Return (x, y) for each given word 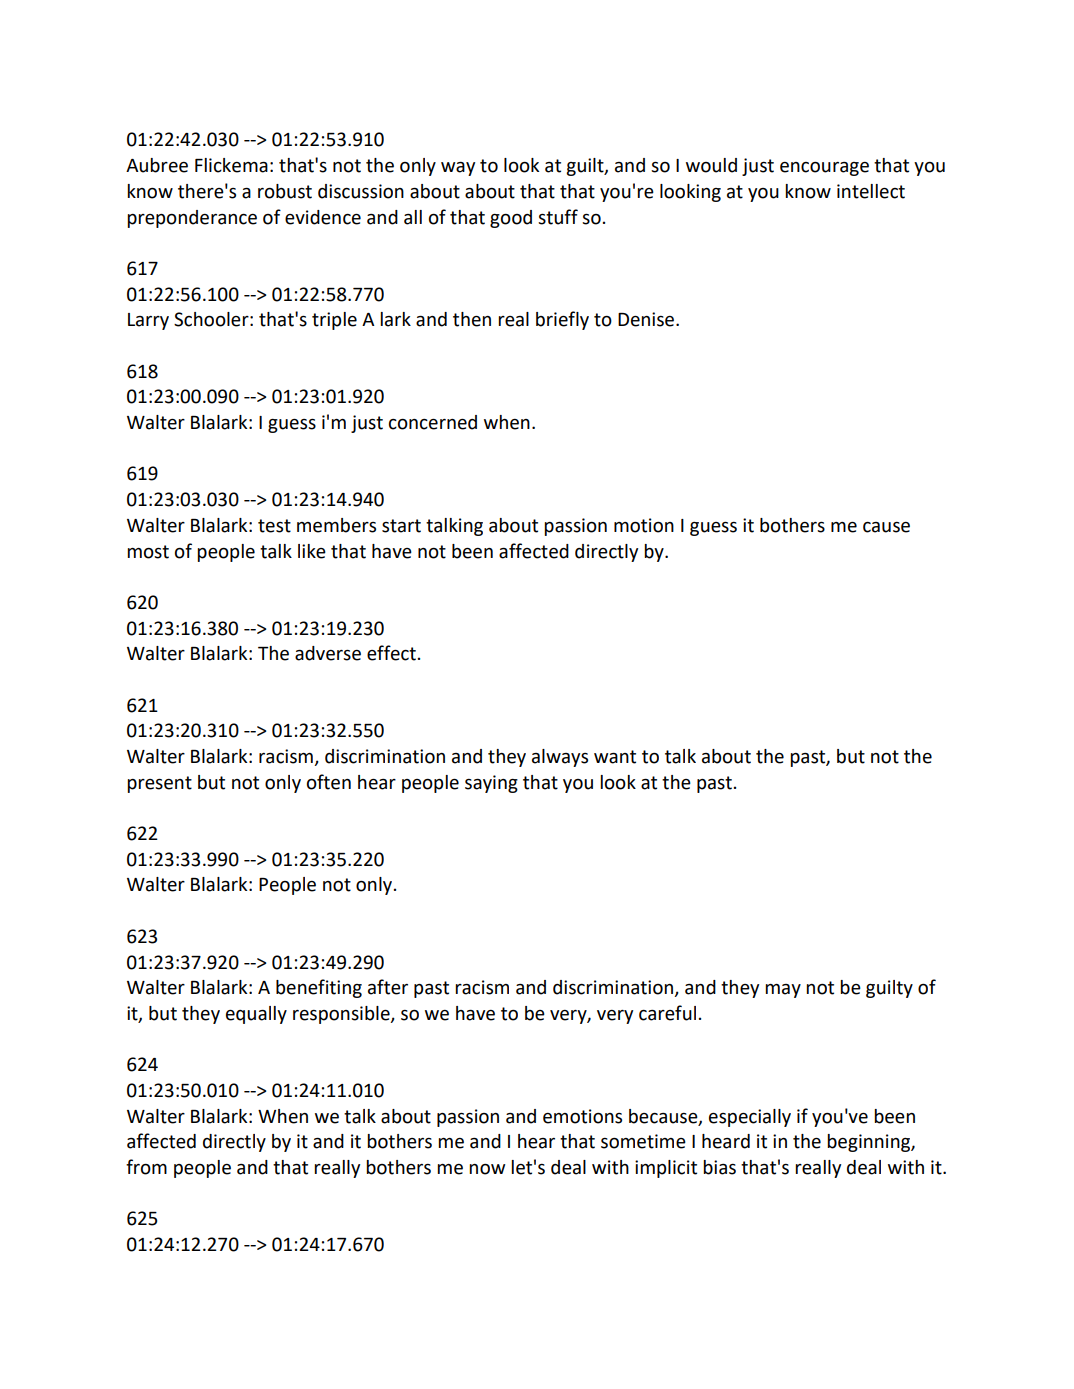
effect (391, 653)
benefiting (319, 988)
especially (750, 1118)
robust (285, 191)
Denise (647, 319)
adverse (328, 653)
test (274, 526)
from (146, 1167)
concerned (433, 422)
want (615, 757)
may (783, 991)
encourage (824, 169)
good (511, 219)
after (388, 987)
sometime (643, 1141)
